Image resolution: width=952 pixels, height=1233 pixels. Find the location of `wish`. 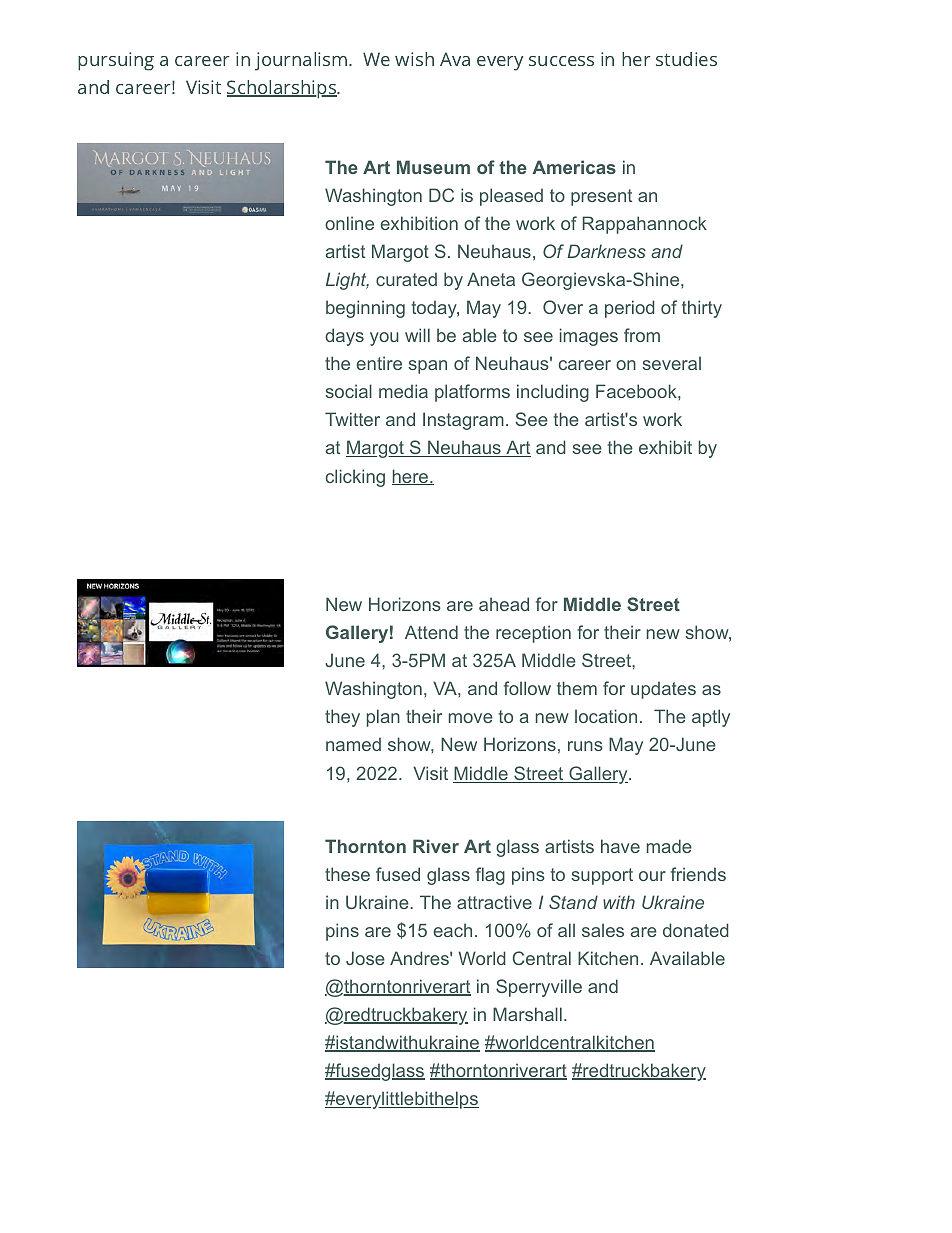

wish is located at coordinates (414, 59).
